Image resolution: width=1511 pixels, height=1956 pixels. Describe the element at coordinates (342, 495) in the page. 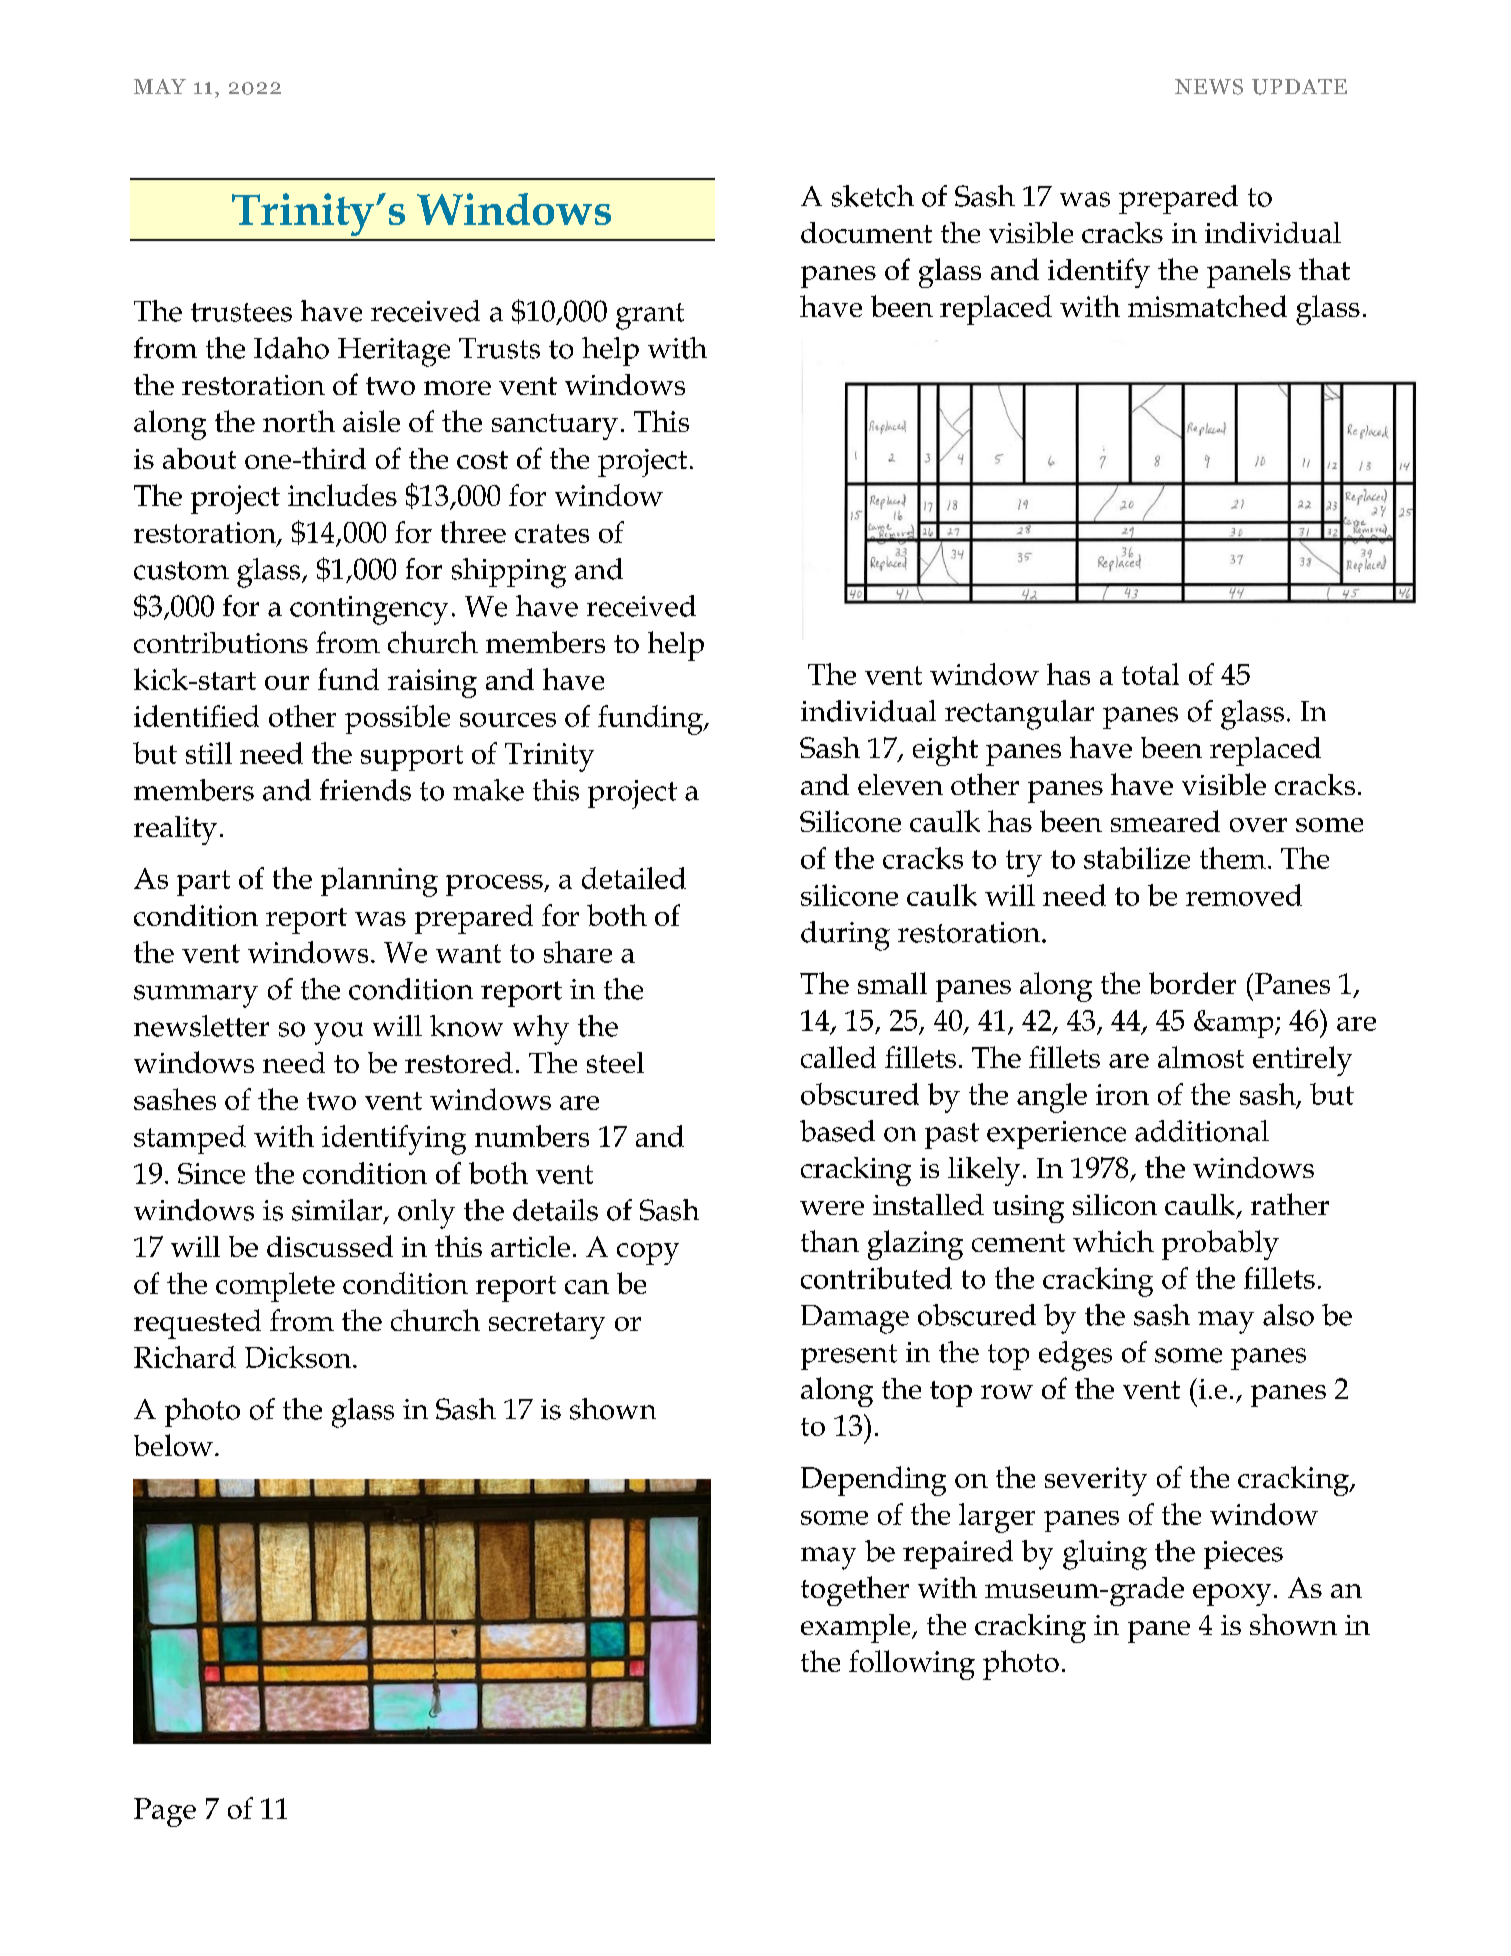

I see `includes` at that location.
